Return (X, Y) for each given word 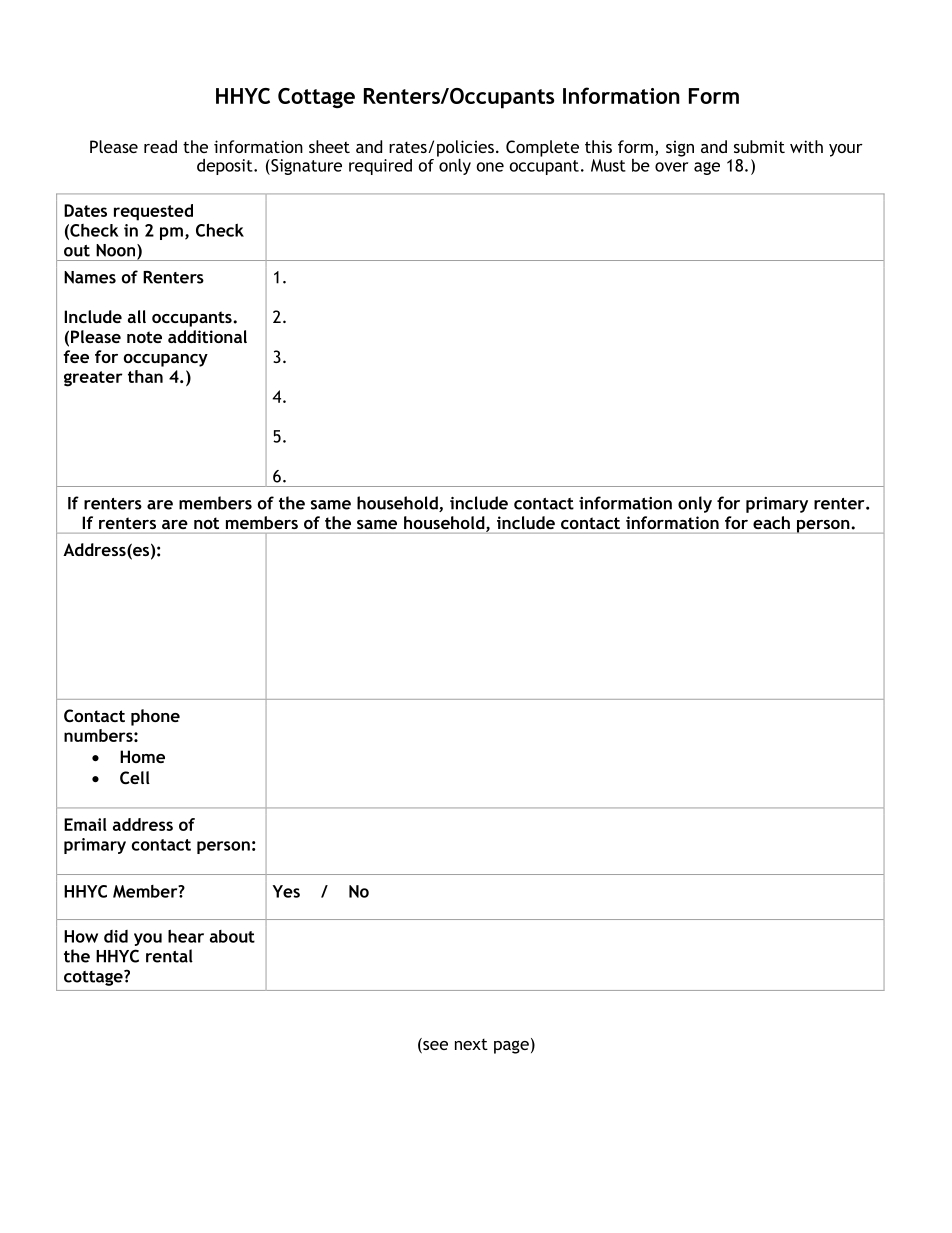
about (232, 936)
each (771, 522)
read (160, 146)
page (511, 1047)
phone (155, 717)
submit (759, 146)
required (380, 167)
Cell (135, 777)
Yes (286, 891)
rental (169, 956)
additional (207, 336)
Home (142, 756)
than (145, 376)
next (471, 1044)
